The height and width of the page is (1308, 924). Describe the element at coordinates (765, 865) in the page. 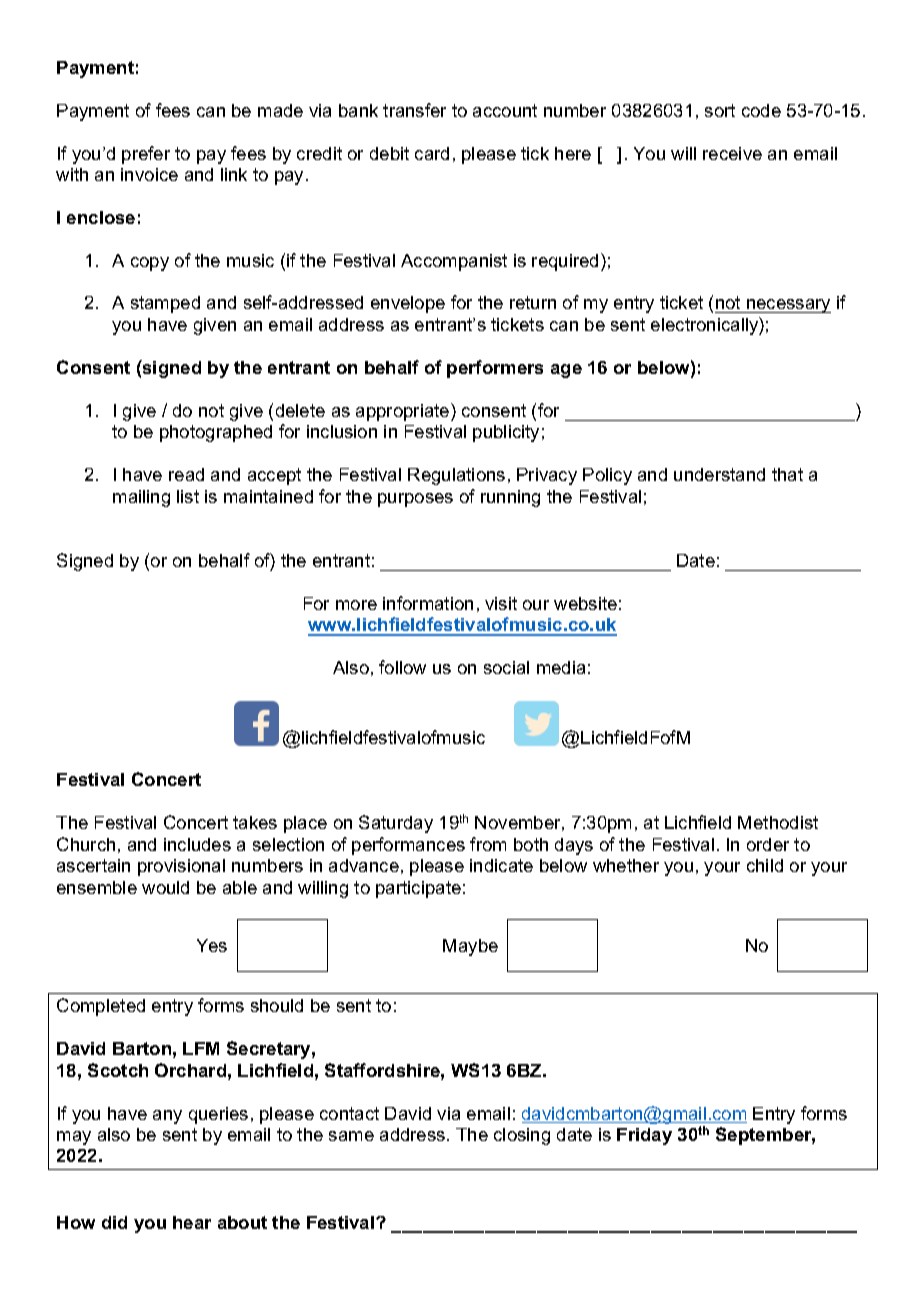

I see `child` at that location.
